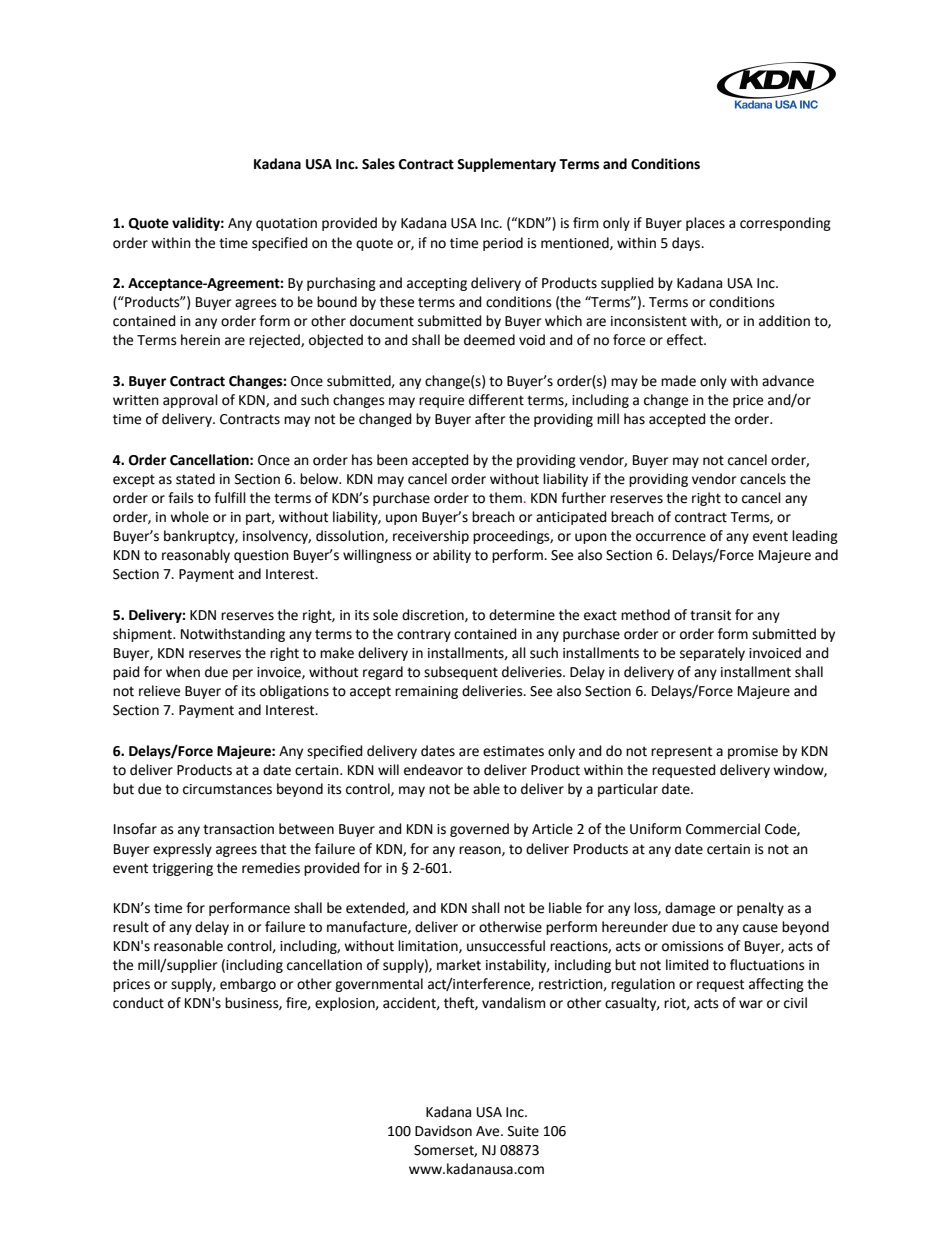  I want to click on quotation, so click(286, 224).
